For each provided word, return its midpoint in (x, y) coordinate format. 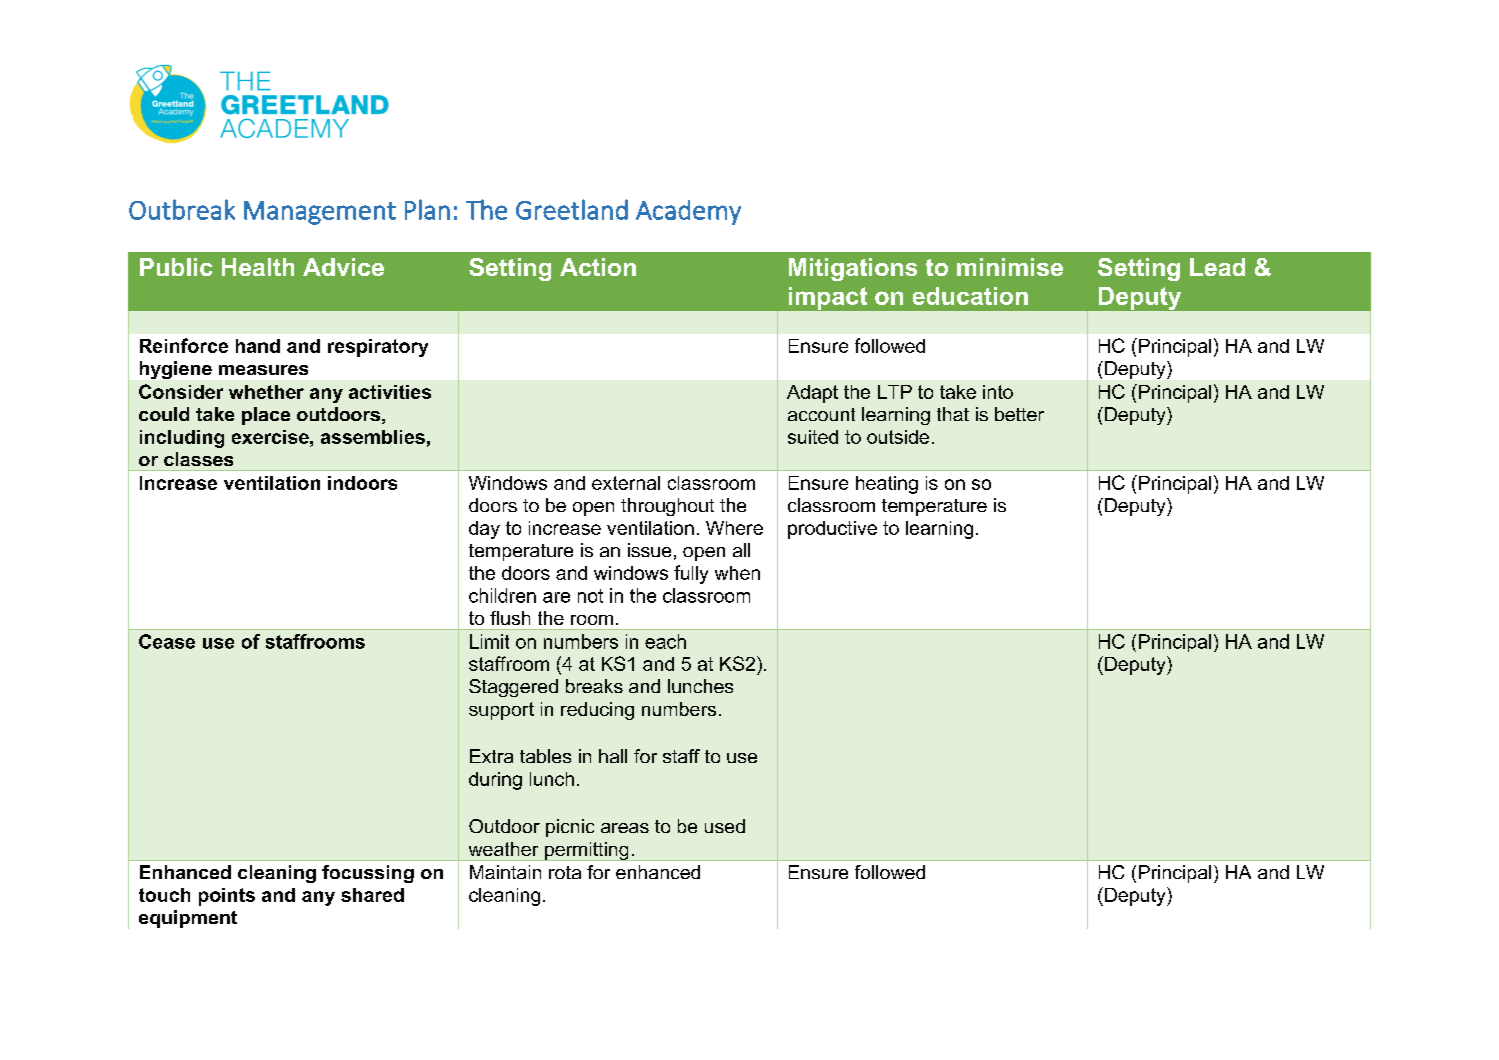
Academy (688, 212)
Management (320, 213)
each (665, 641)
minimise (1010, 267)
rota (565, 872)
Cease (167, 641)
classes (198, 459)
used (725, 826)
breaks (594, 686)
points (227, 897)
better (1019, 414)
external (626, 483)
